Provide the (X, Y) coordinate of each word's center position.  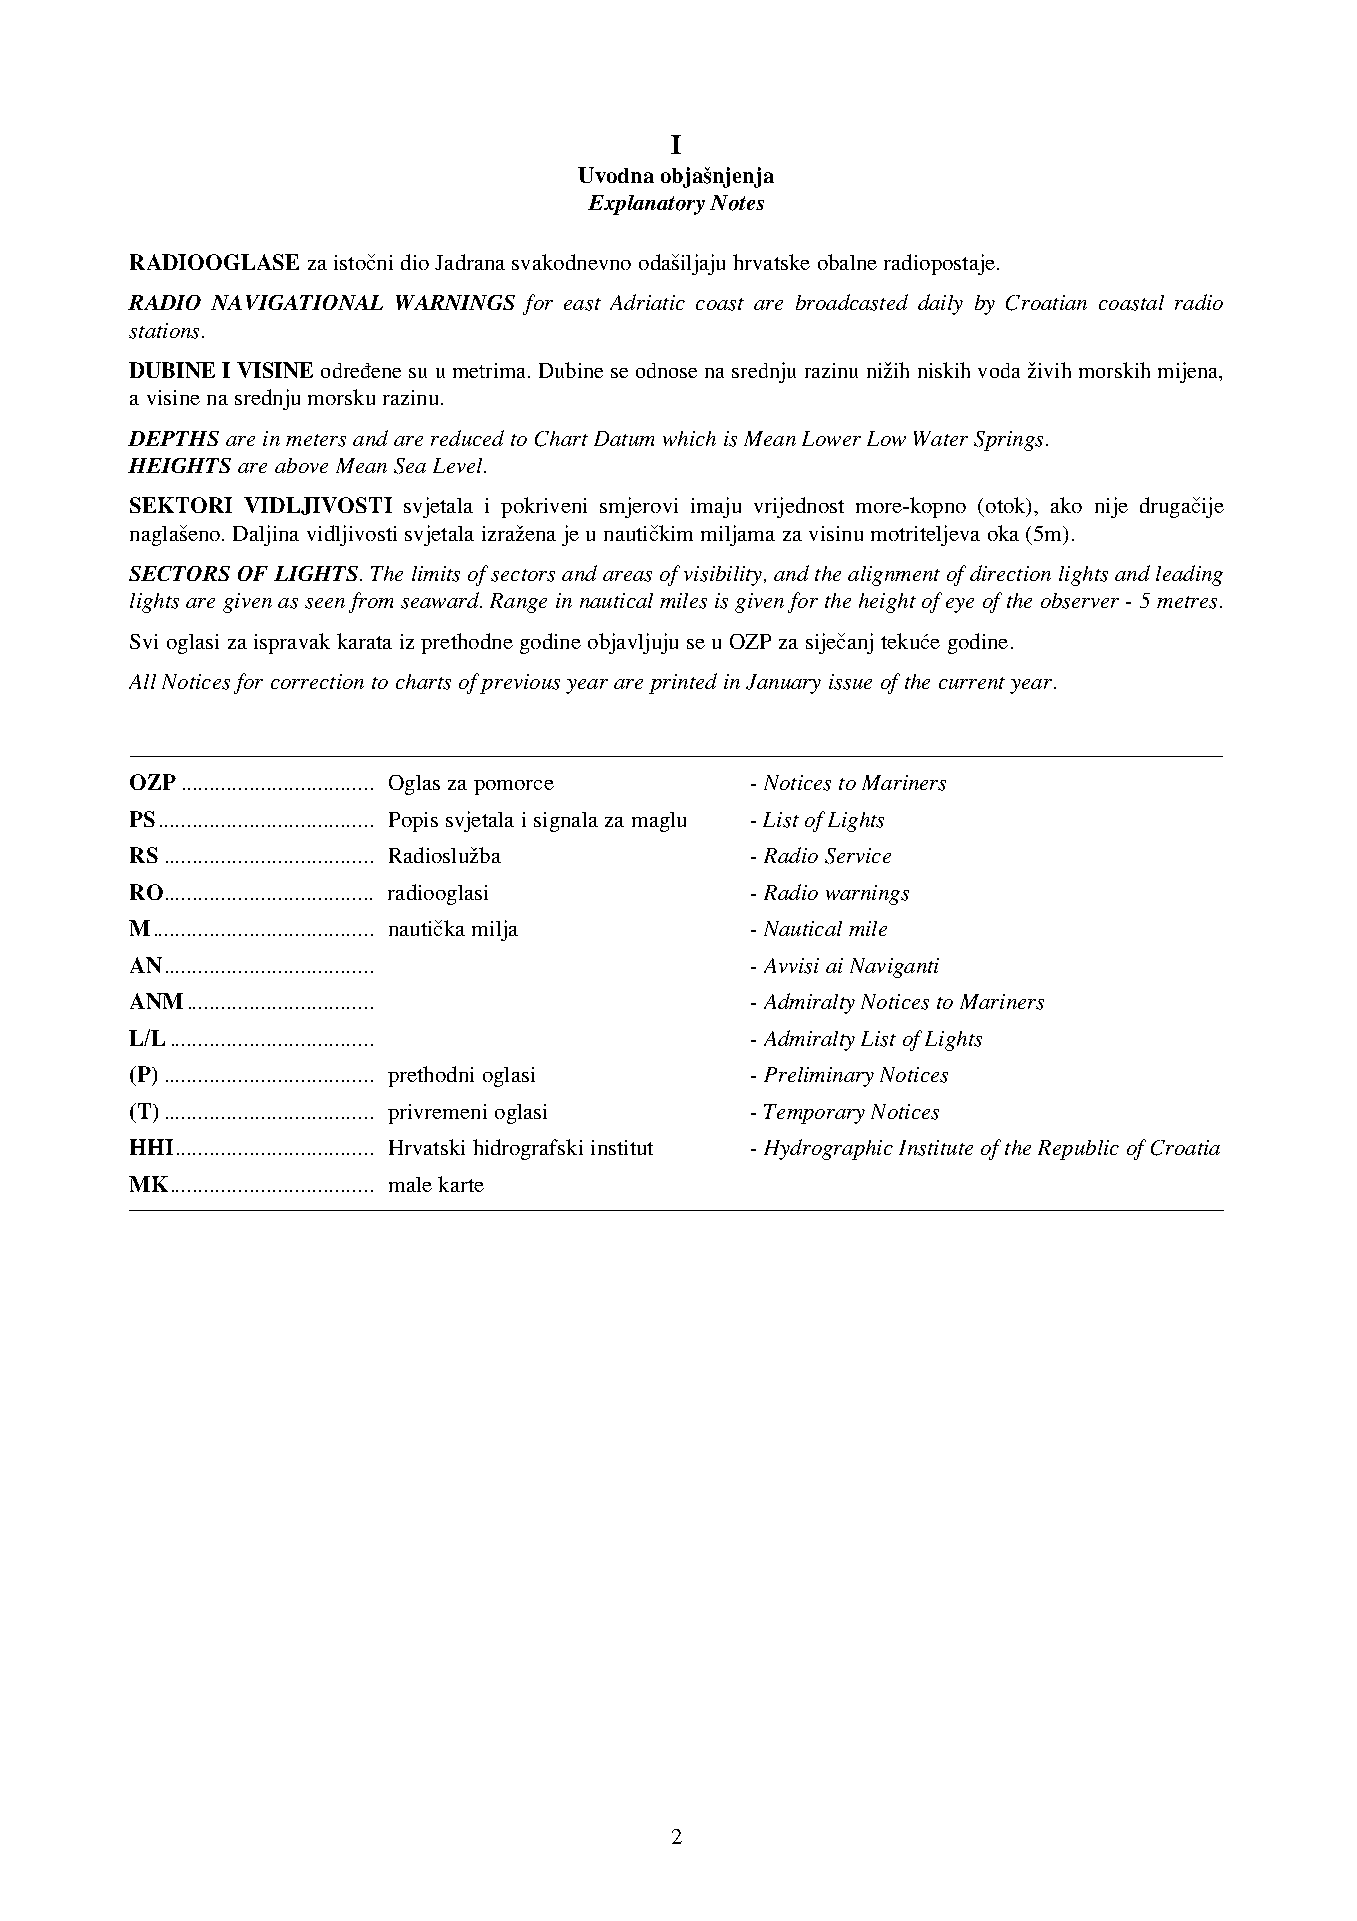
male (410, 1184)
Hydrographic (828, 1149)
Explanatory (646, 205)
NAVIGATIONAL (297, 302)
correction (317, 681)
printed (683, 683)
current (972, 683)
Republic (1078, 1150)
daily (940, 304)
